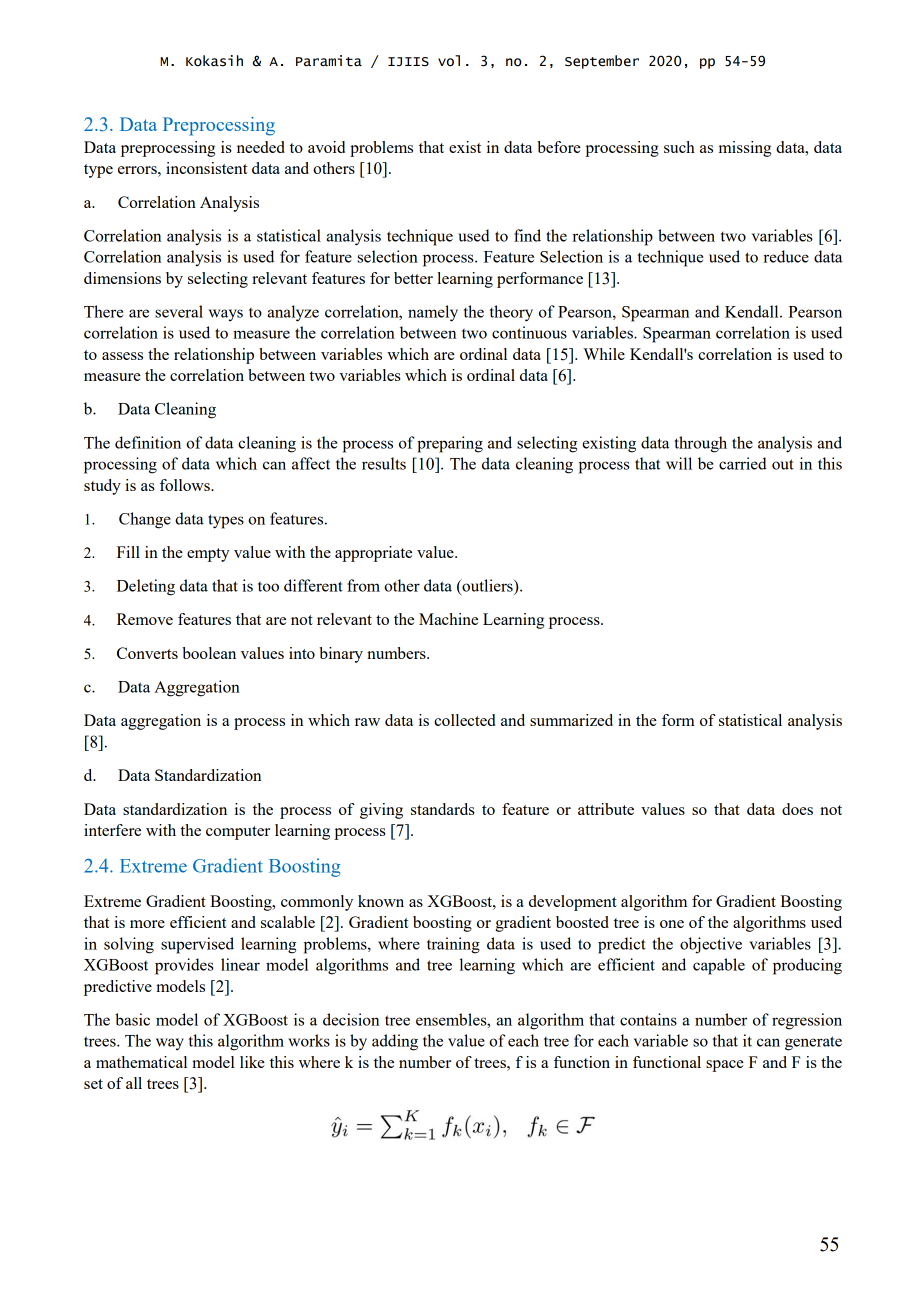 The width and height of the screenshot is (924, 1308). I want to click on inconsistent, so click(207, 168).
